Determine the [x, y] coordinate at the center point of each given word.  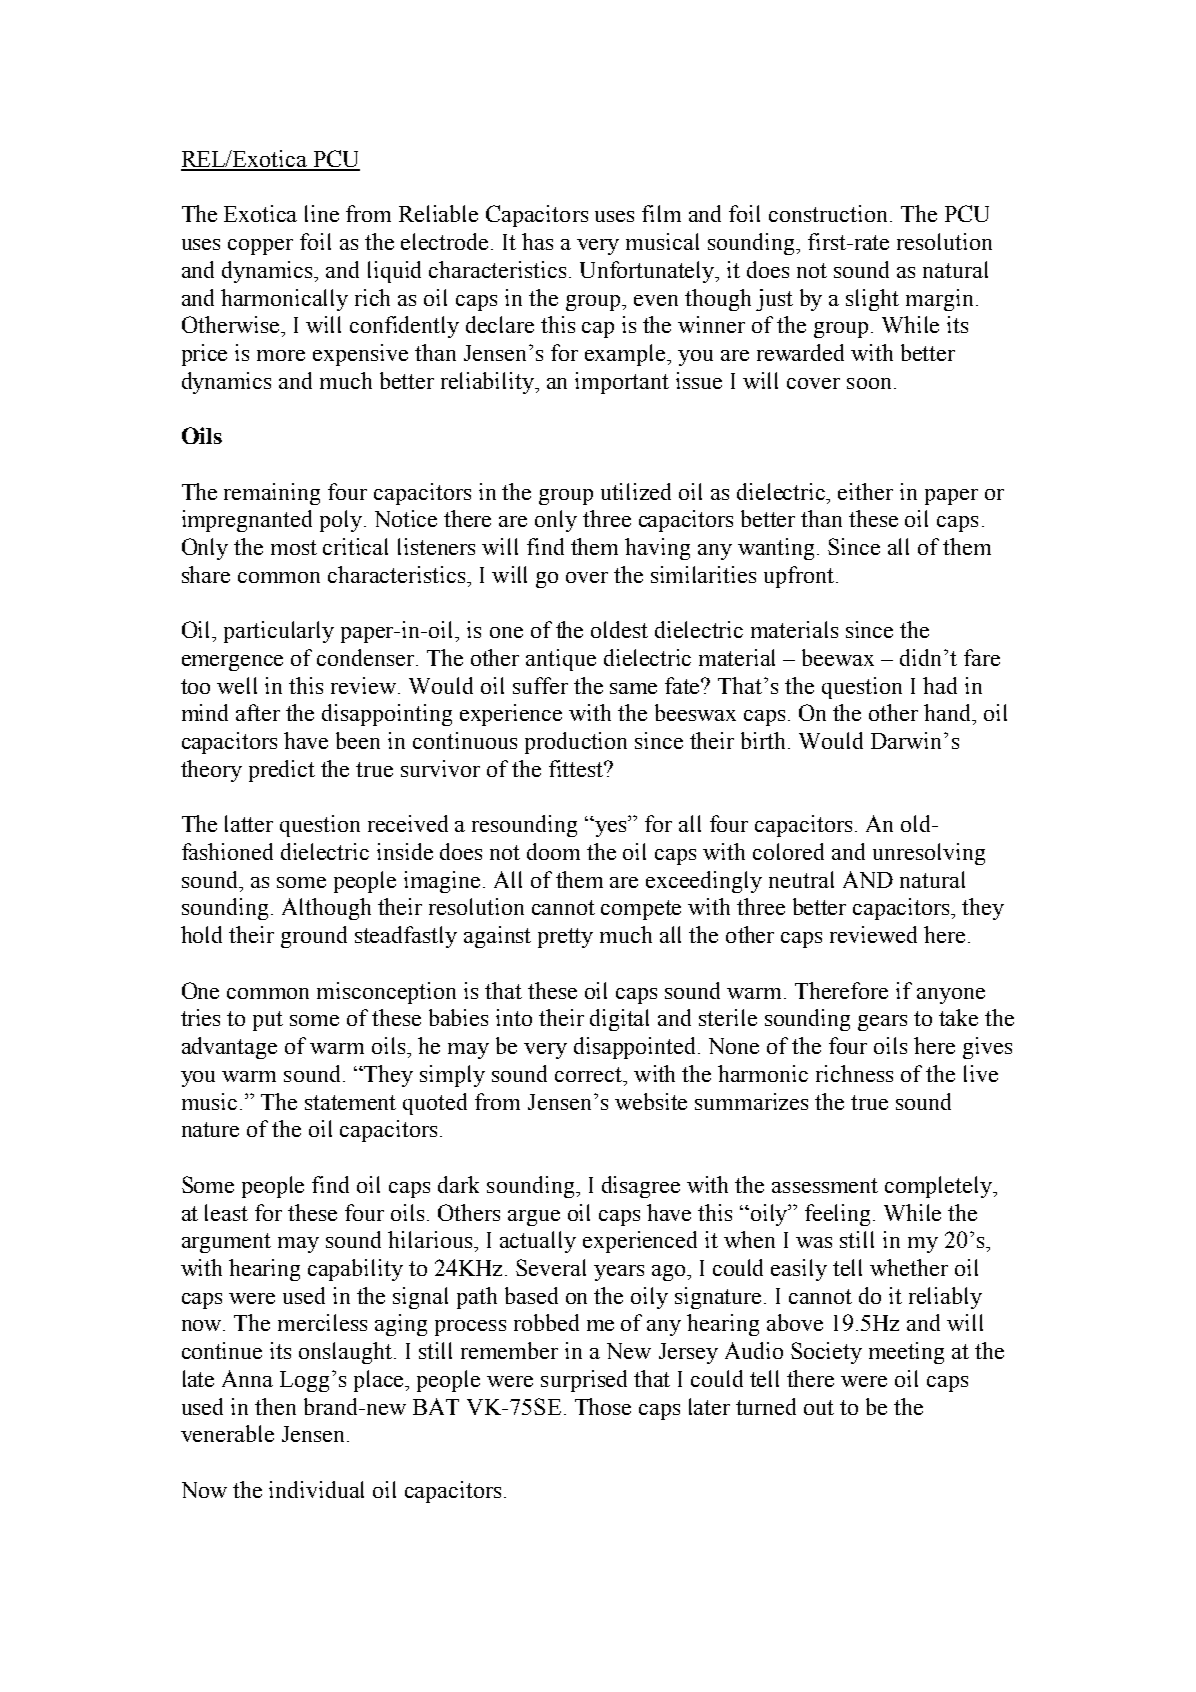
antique [561, 660]
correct [590, 1074]
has [537, 241]
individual [316, 1489]
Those [603, 1406]
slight [872, 300]
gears [882, 1023]
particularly [279, 632]
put [268, 1021]
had [940, 685]
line [322, 213]
